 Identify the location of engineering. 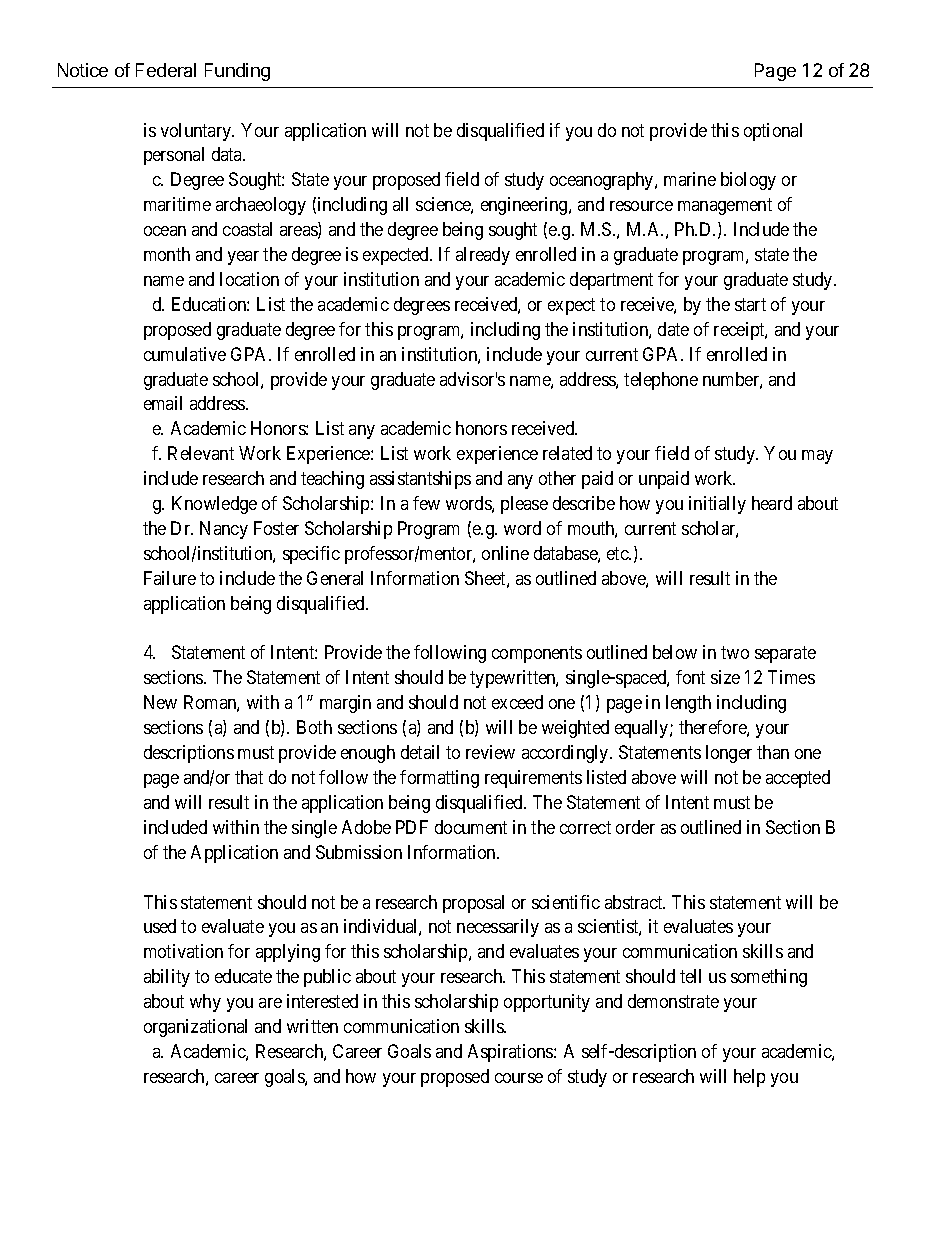
(525, 206).
